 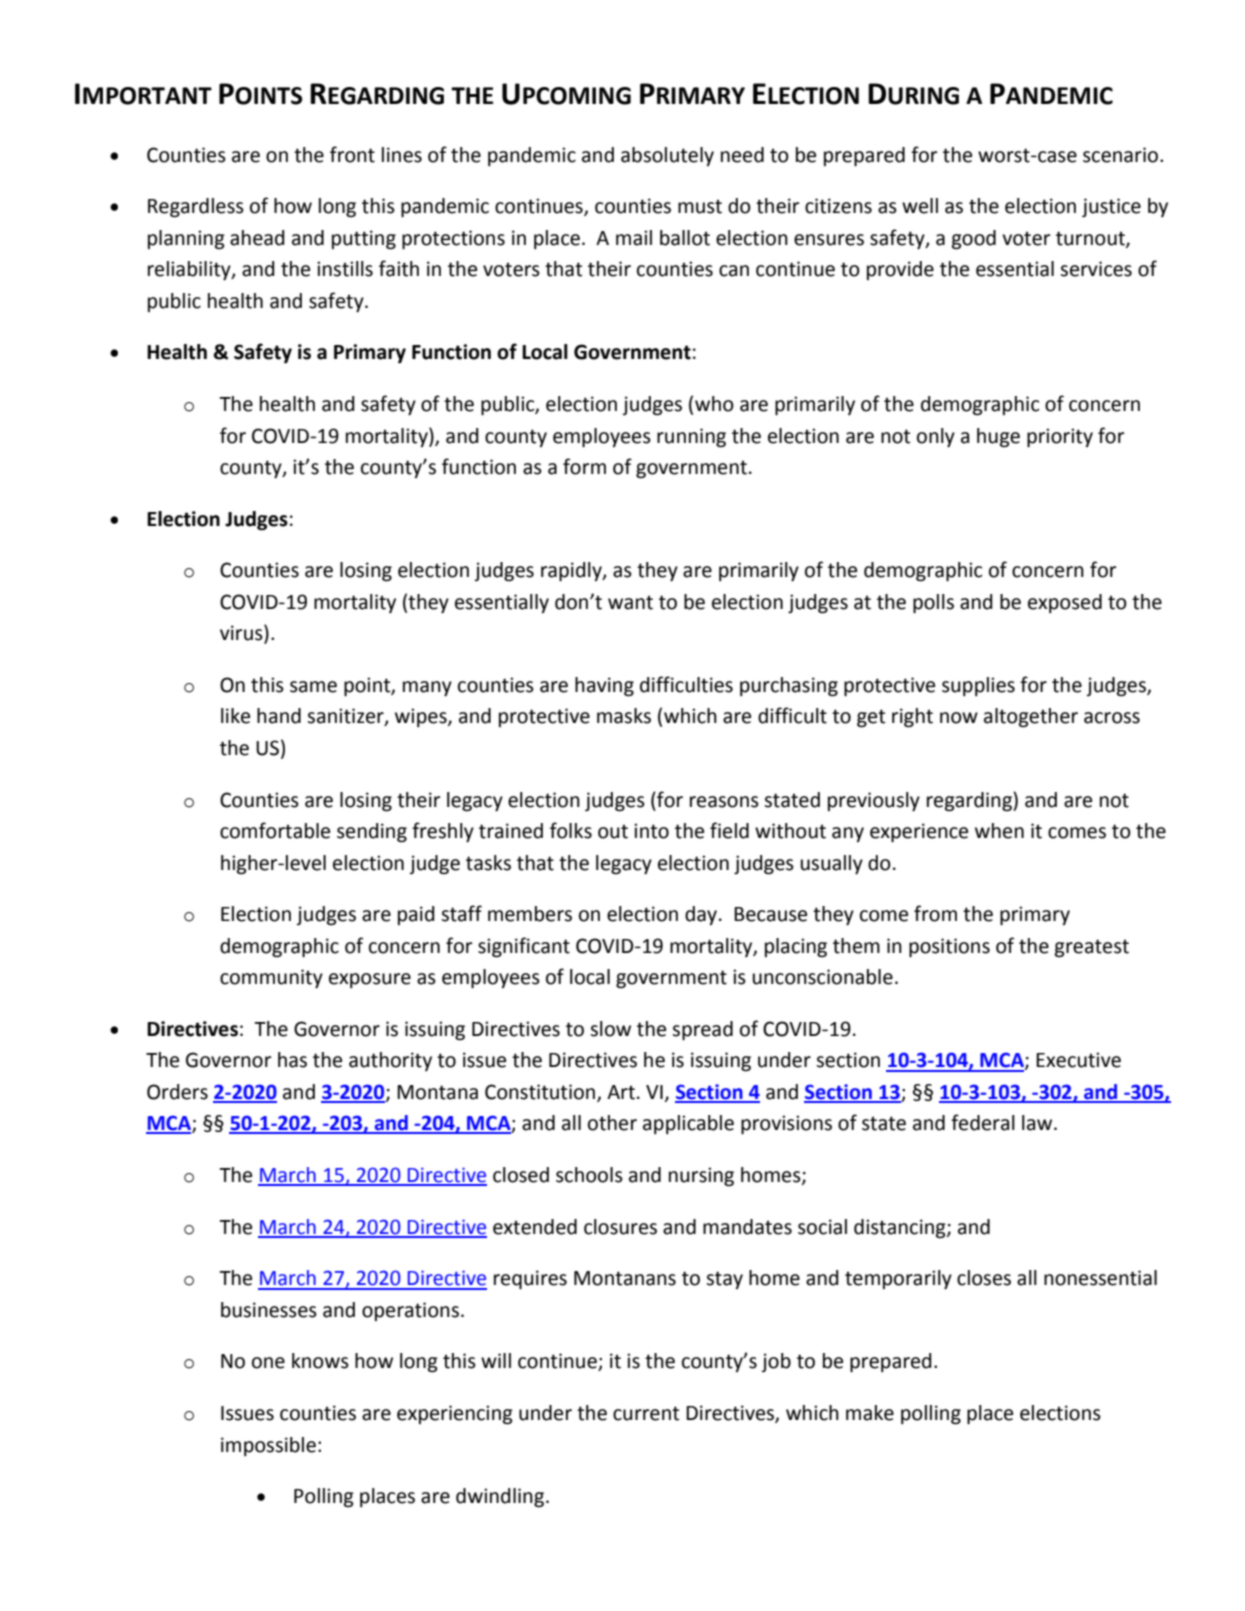 What do you see at coordinates (651, 831) in the screenshot?
I see `into` at bounding box center [651, 831].
